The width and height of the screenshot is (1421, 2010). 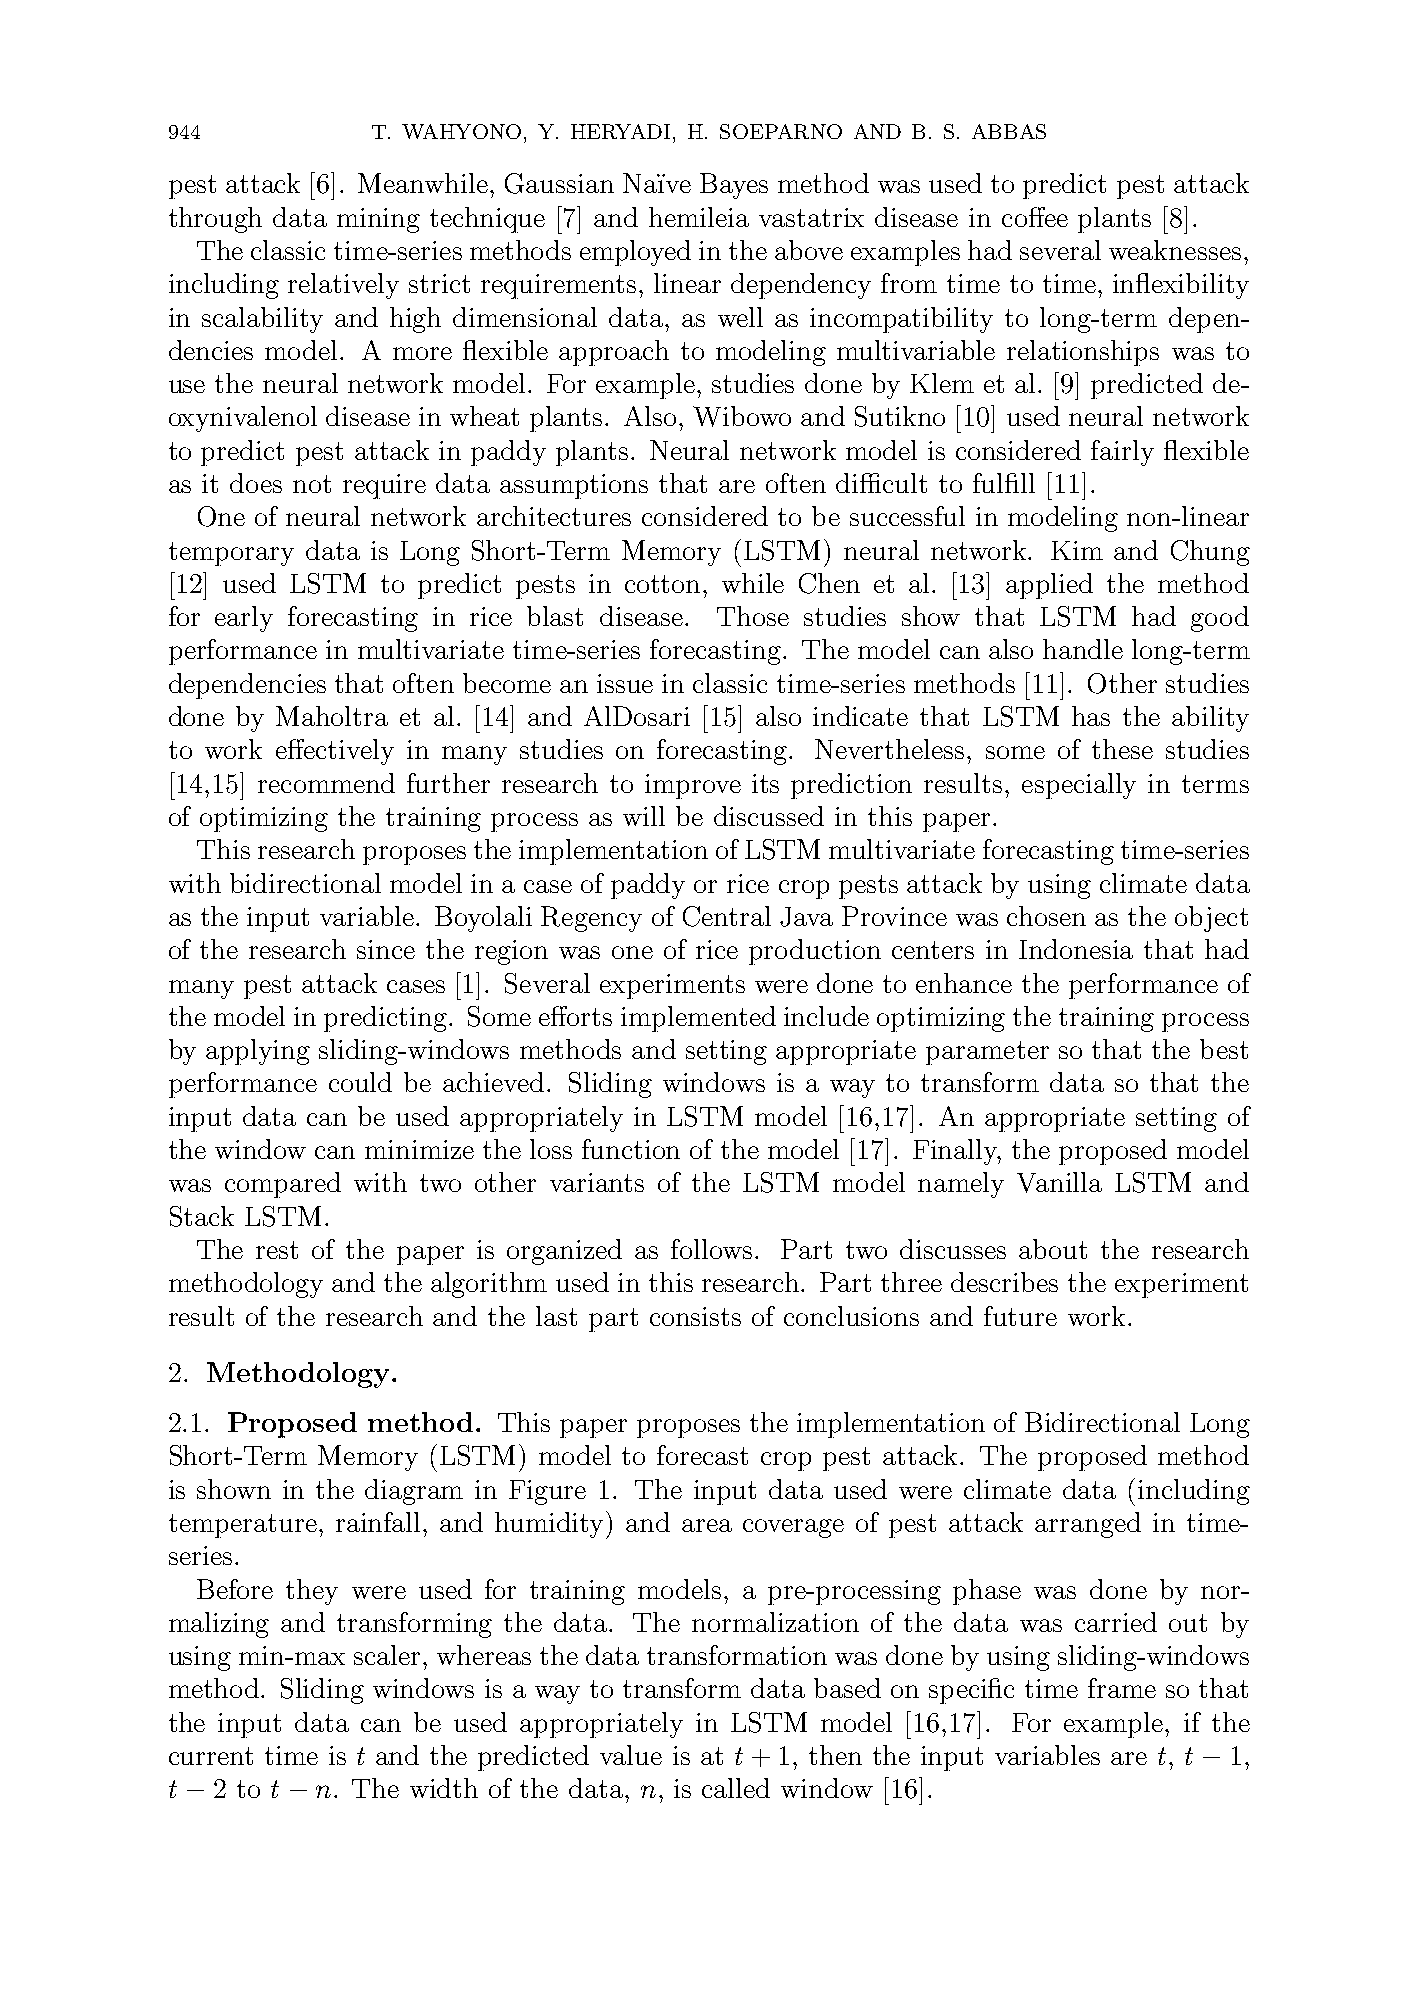 What do you see at coordinates (211, 1756) in the screenshot?
I see `current` at bounding box center [211, 1756].
